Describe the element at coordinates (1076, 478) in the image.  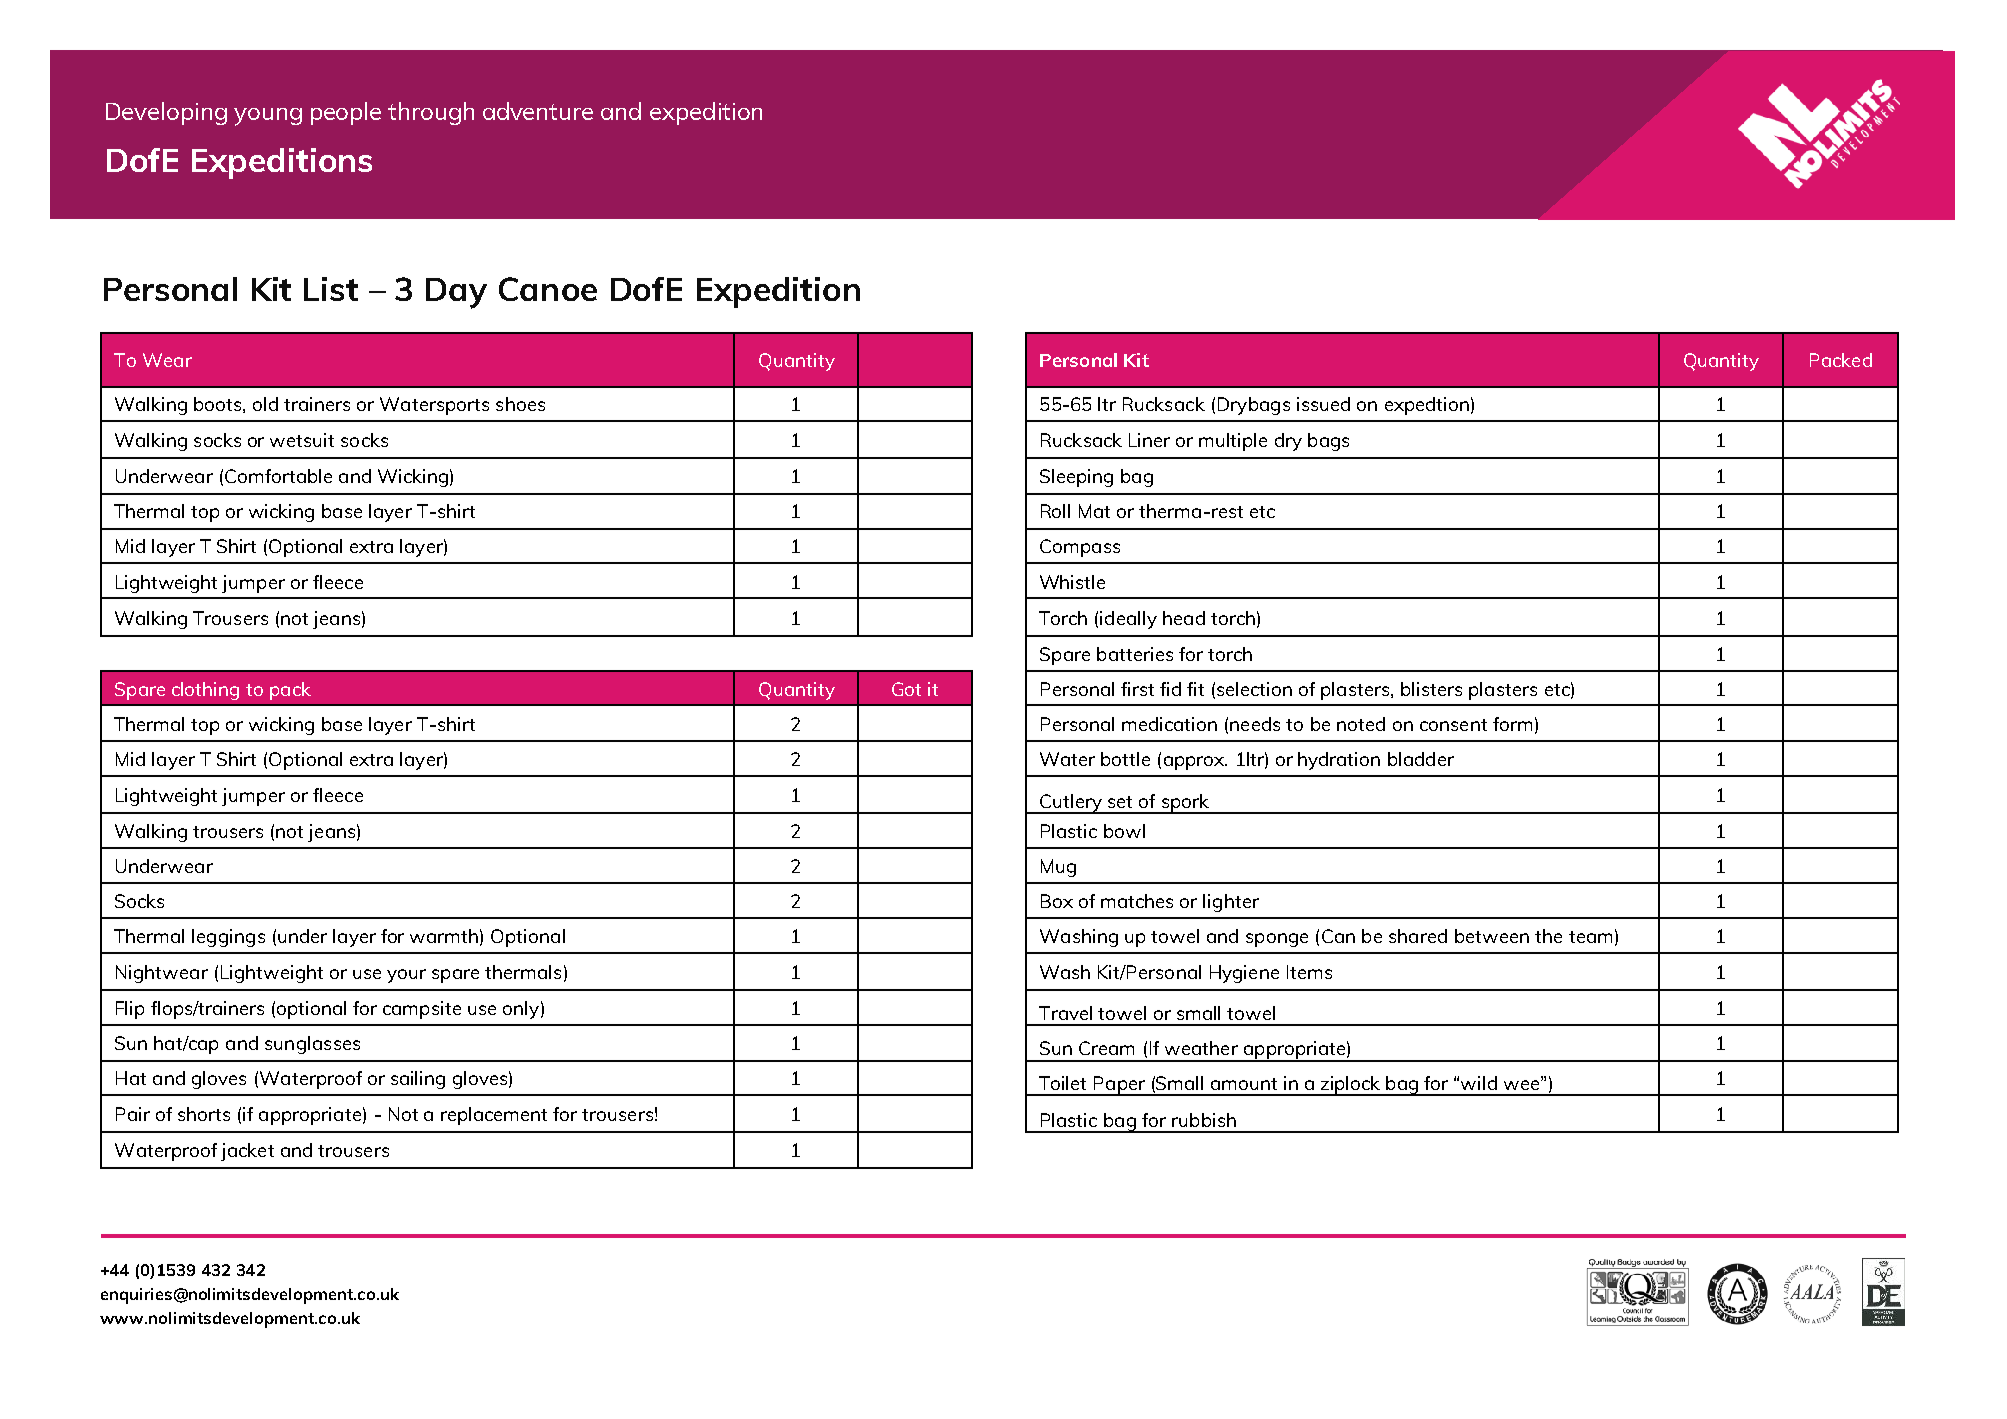
I see `Sleeping` at that location.
